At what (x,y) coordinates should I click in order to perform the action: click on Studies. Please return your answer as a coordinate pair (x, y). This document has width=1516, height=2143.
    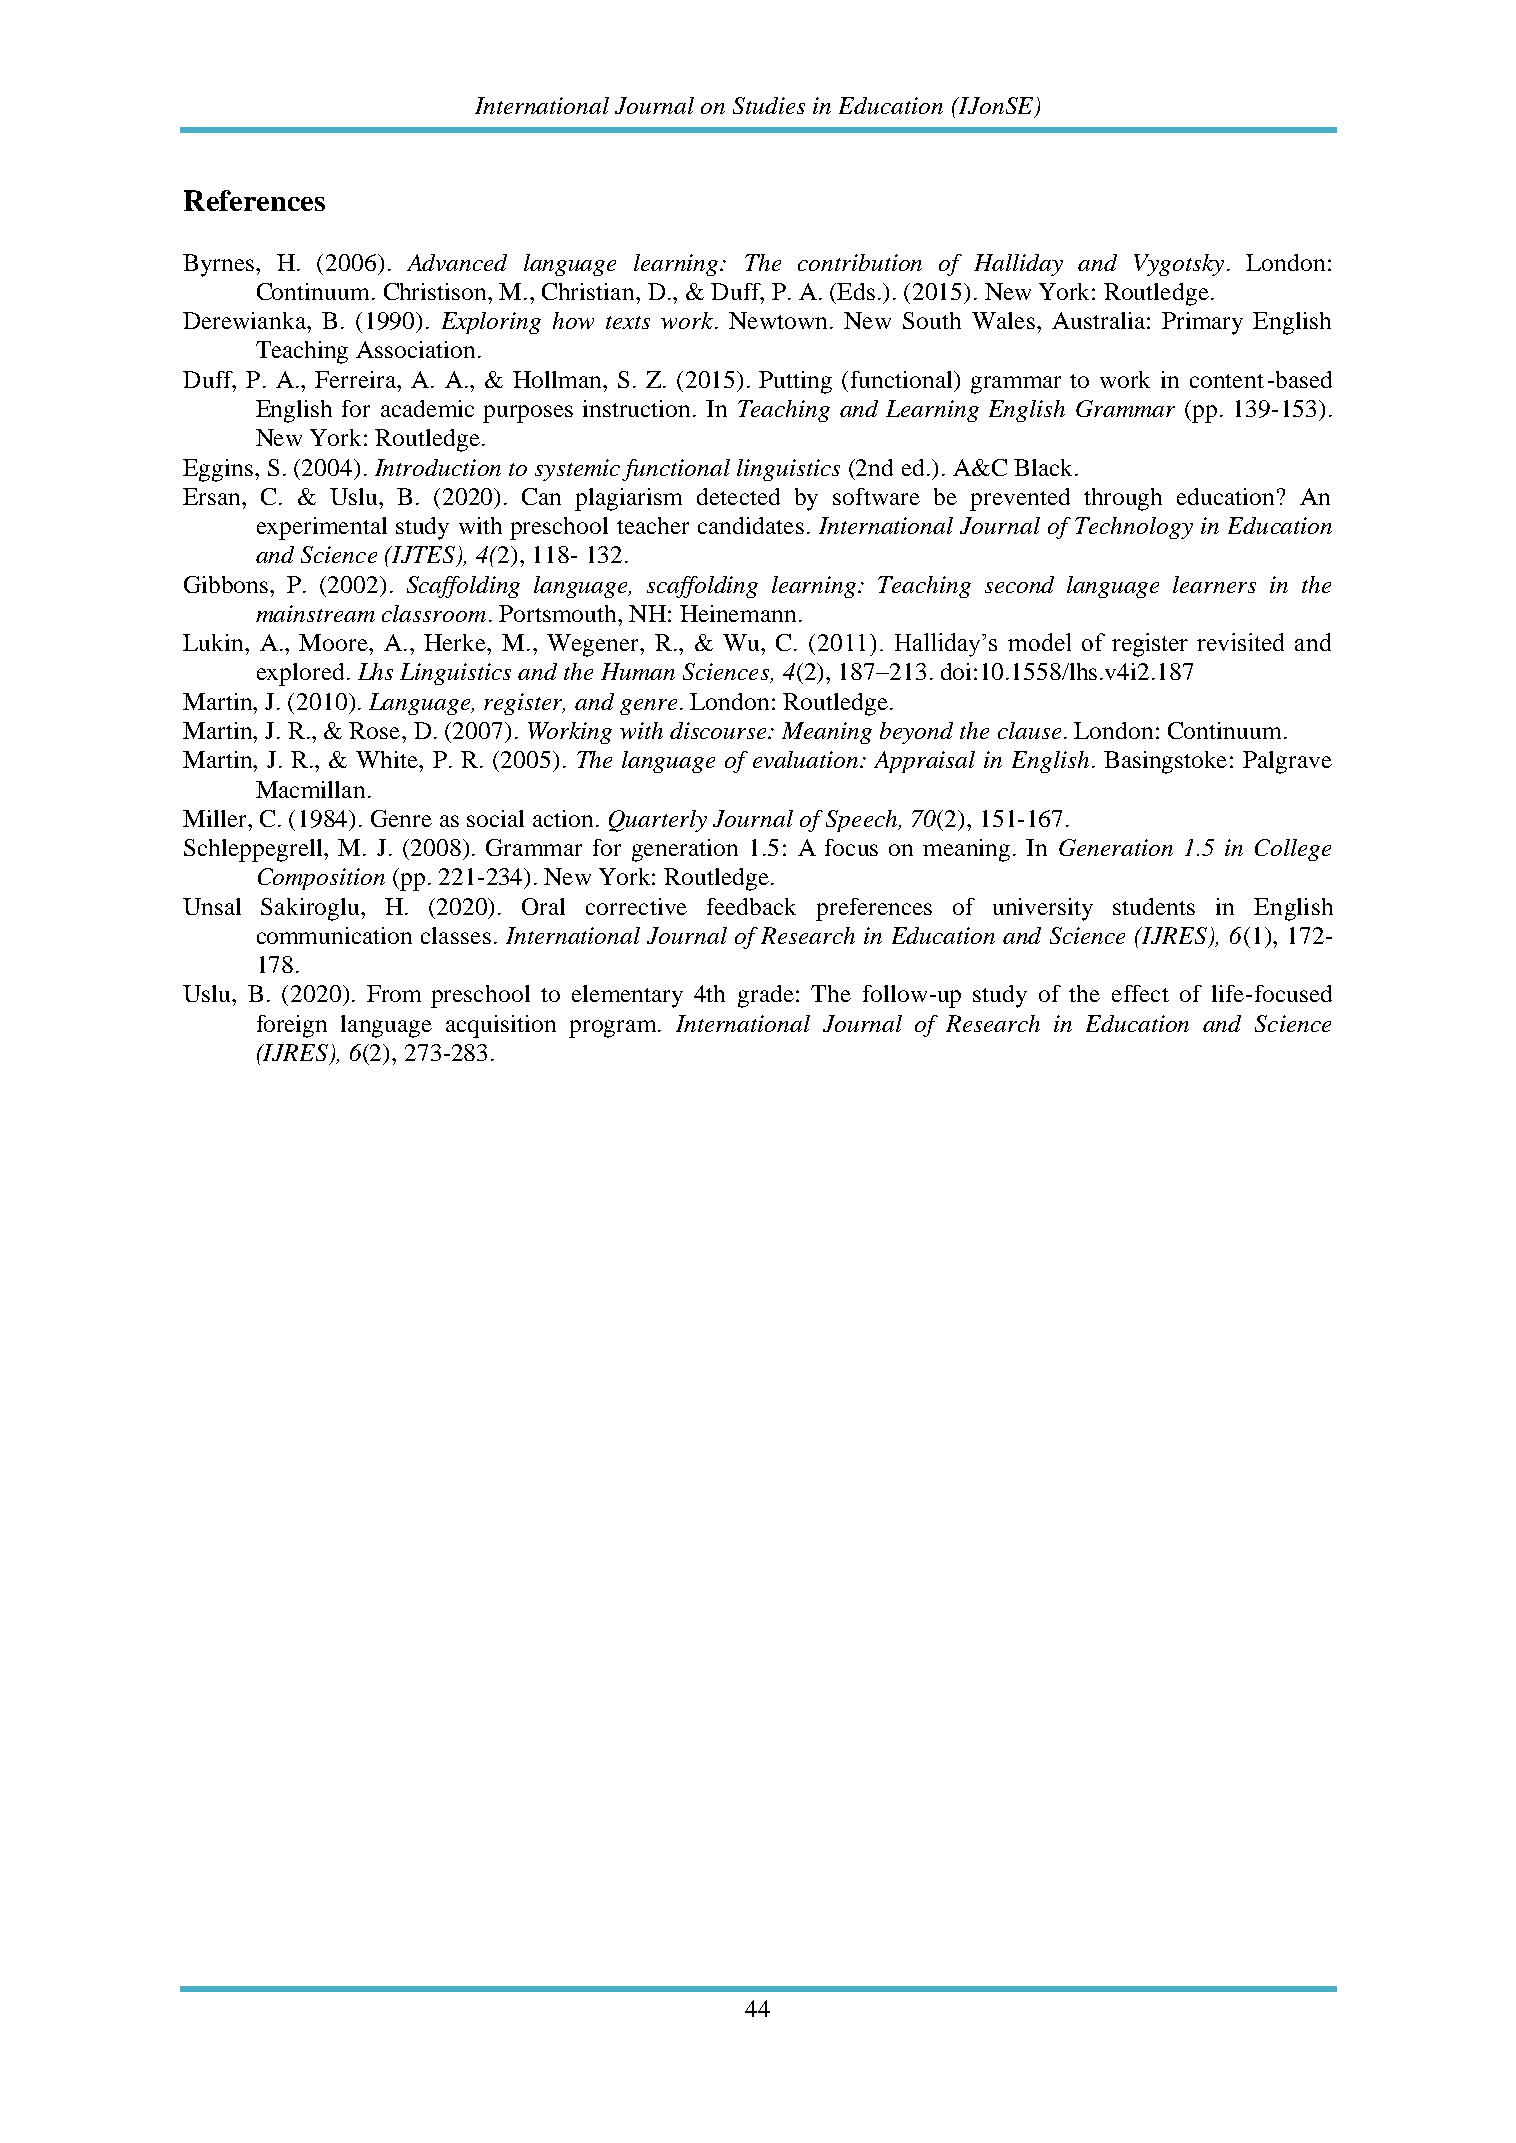
    Looking at the image, I should click on (769, 105).
